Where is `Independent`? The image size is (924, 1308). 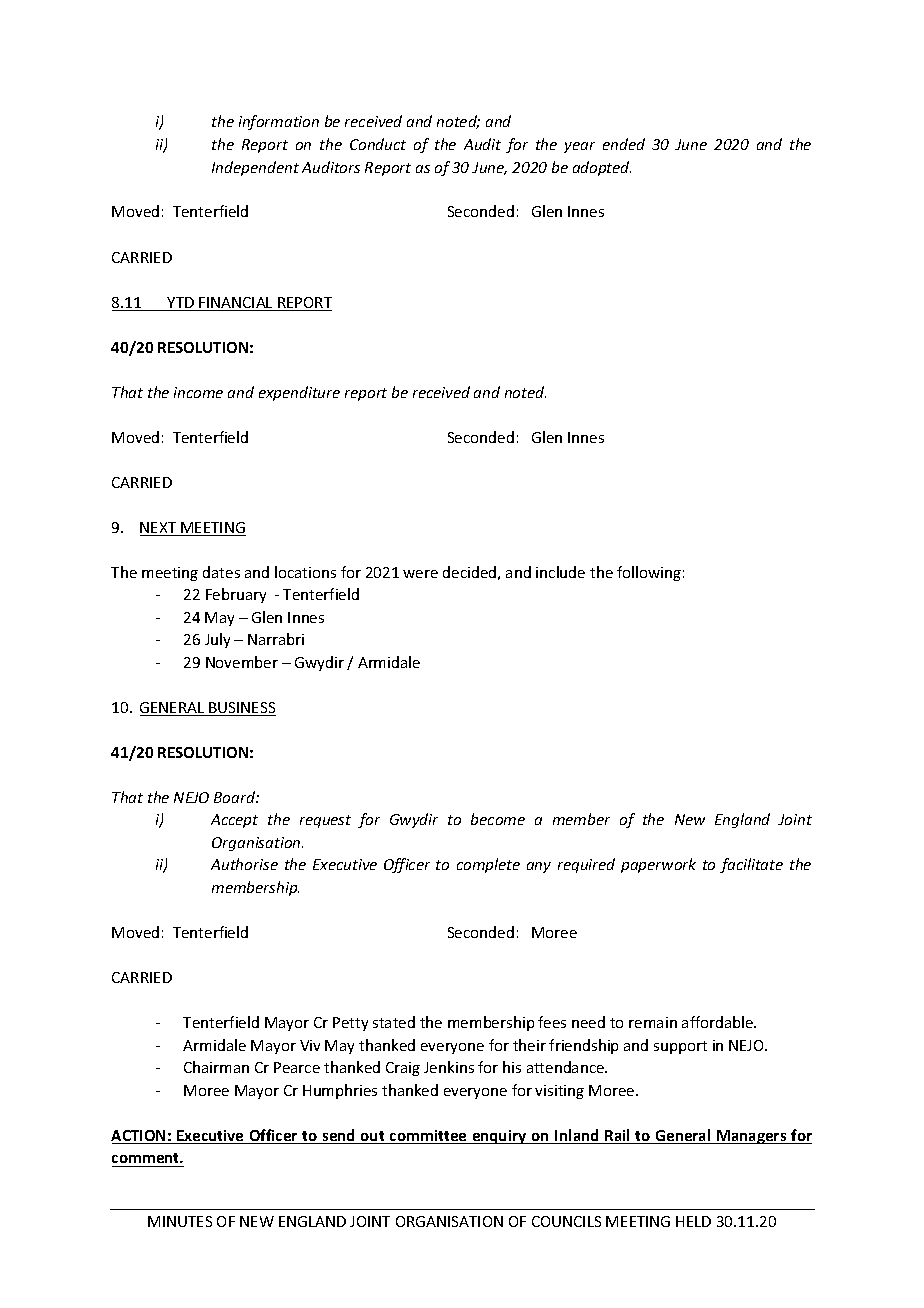 Independent is located at coordinates (255, 168).
